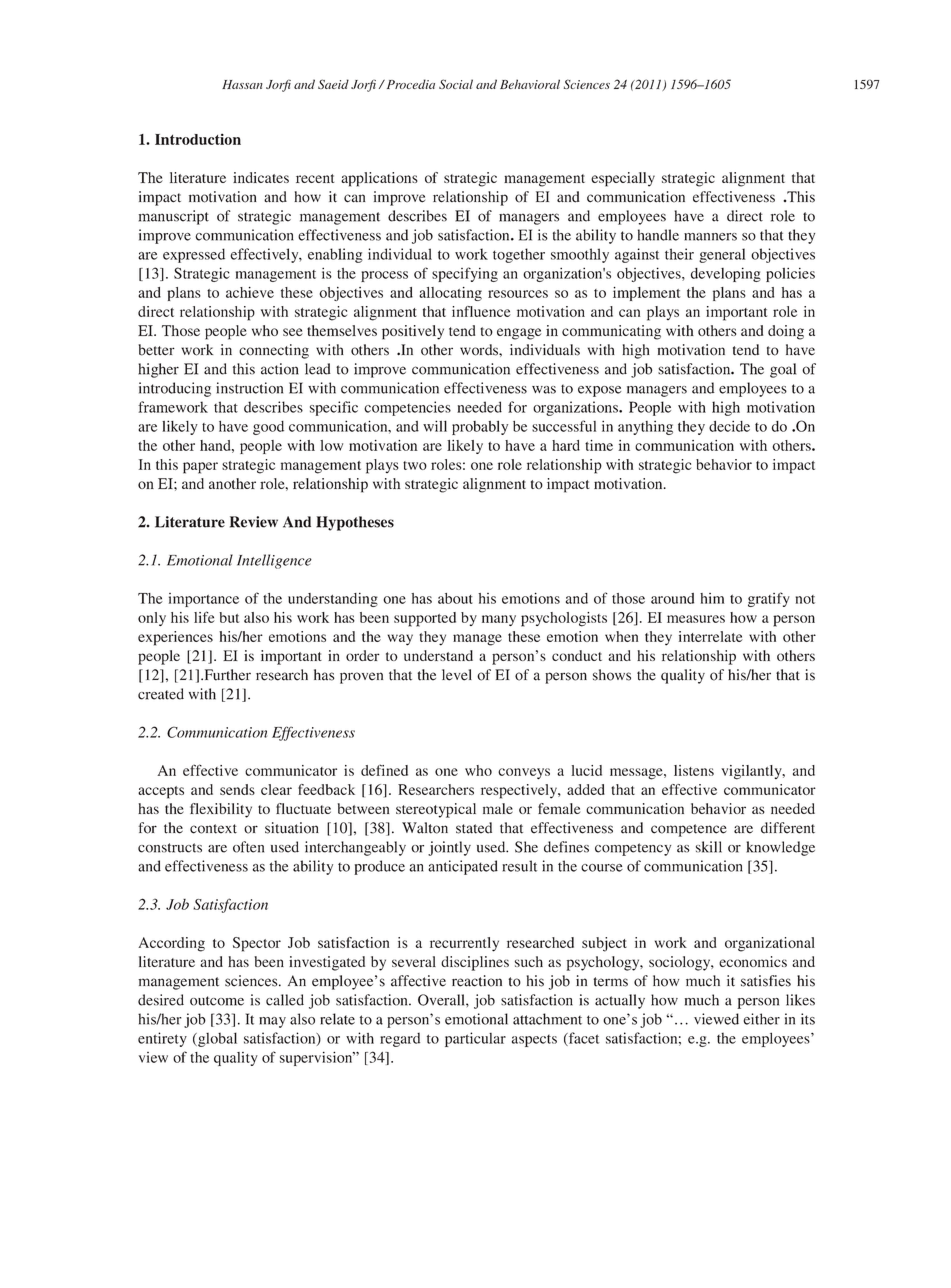  What do you see at coordinates (761, 1019) in the document?
I see `either` at bounding box center [761, 1019].
